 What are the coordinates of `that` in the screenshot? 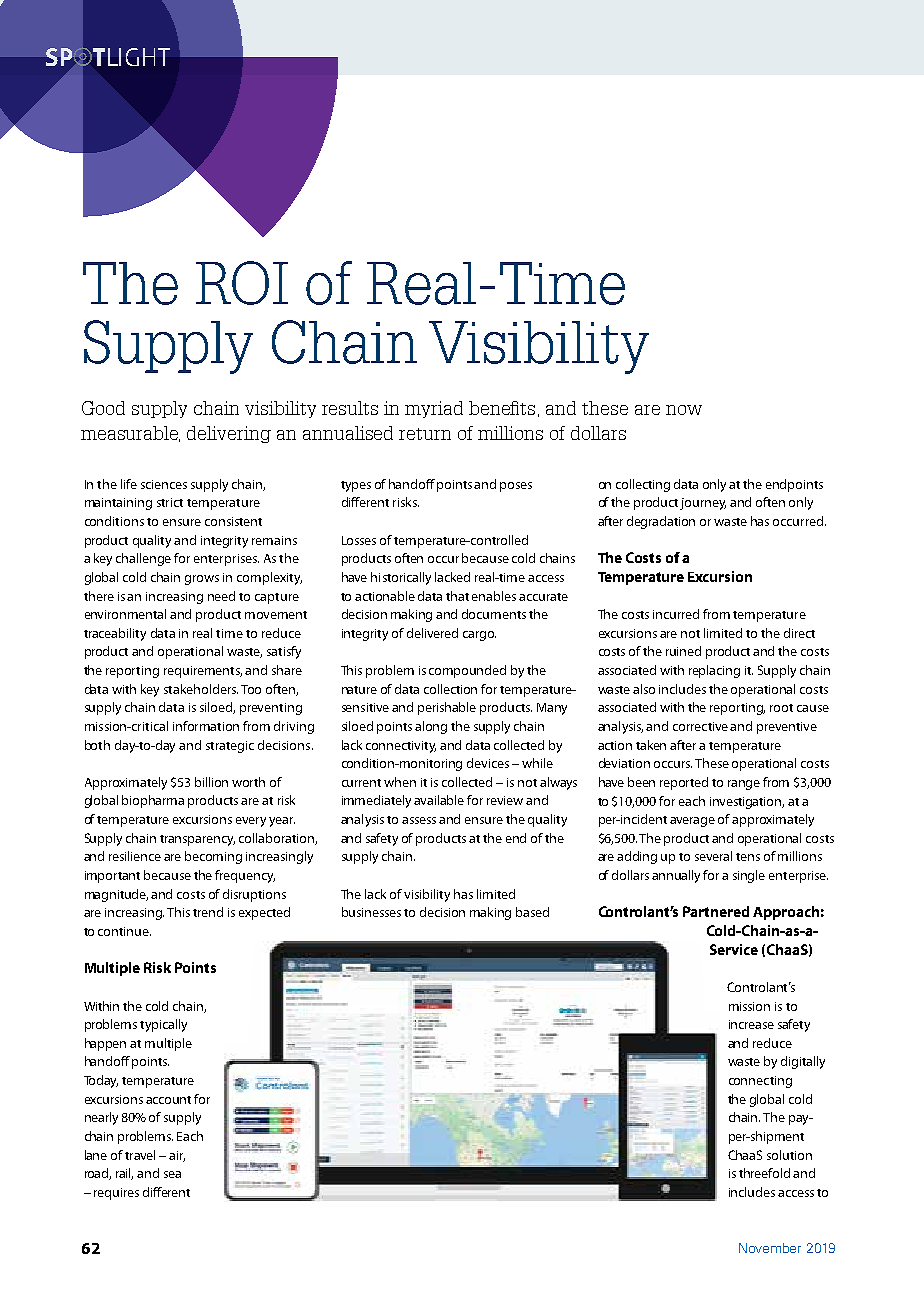 It's located at (457, 596).
